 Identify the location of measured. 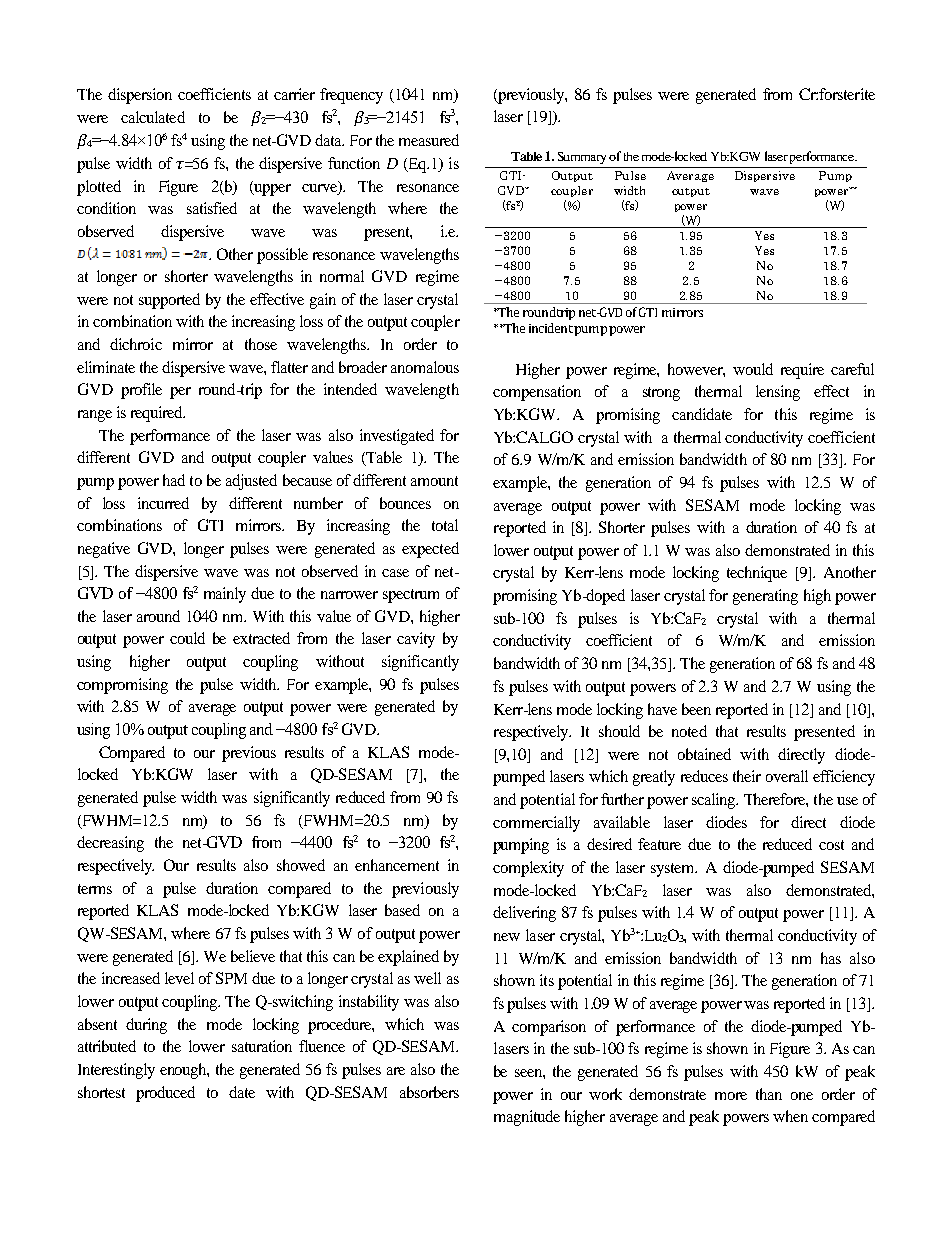
(429, 140).
